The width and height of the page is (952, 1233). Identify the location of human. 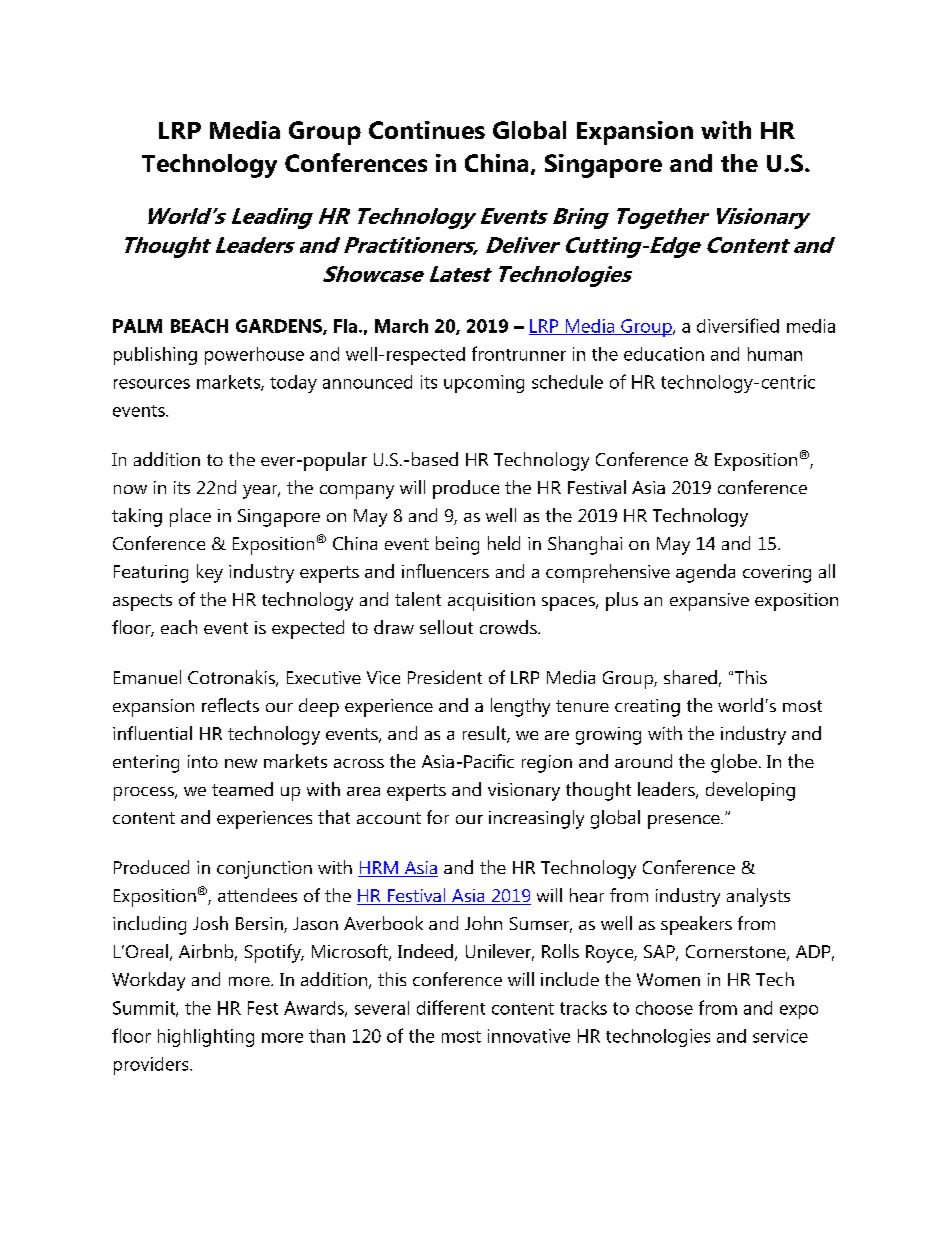
(775, 354).
